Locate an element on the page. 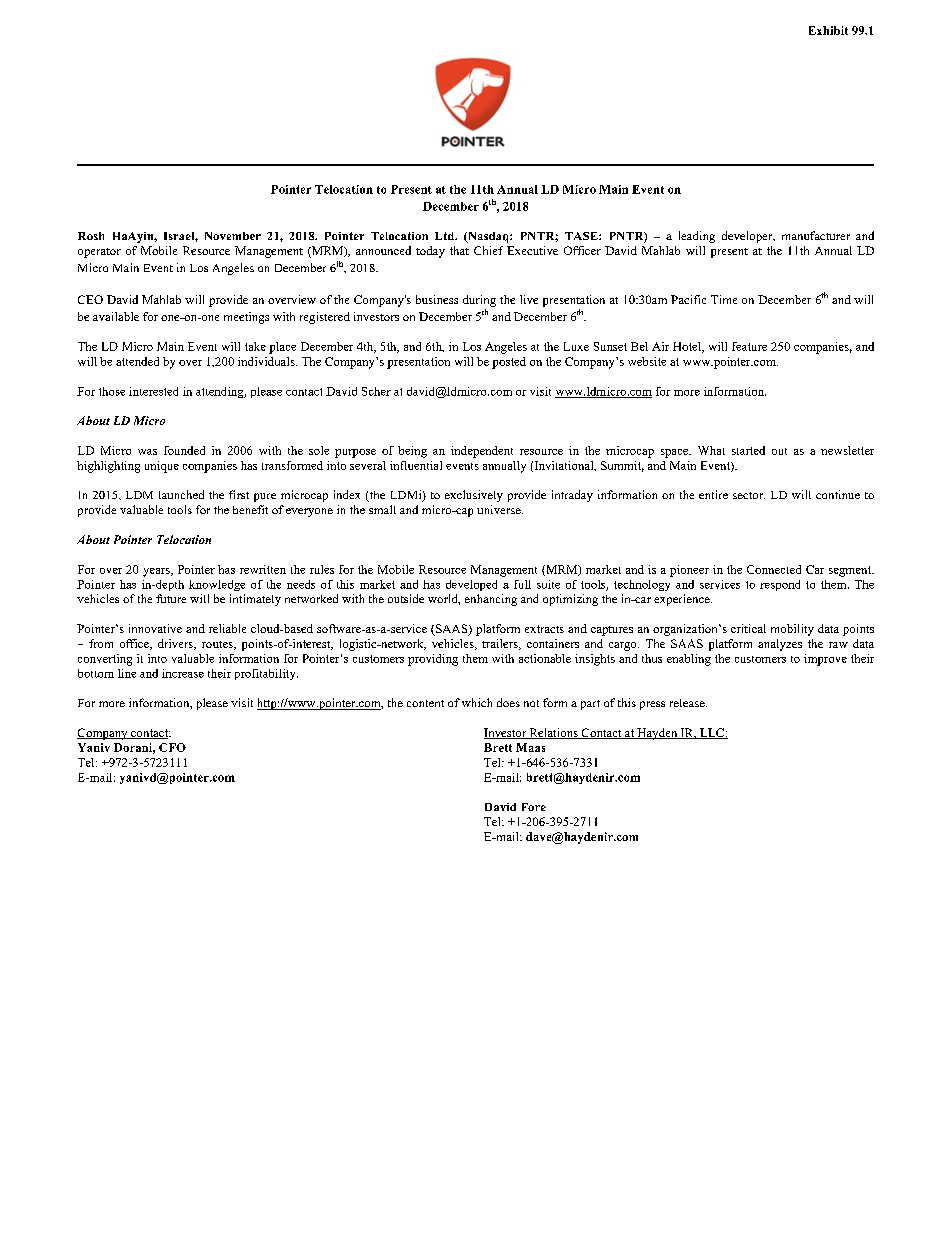 This document has height=1233, width=952. CFO is located at coordinates (172, 747).
